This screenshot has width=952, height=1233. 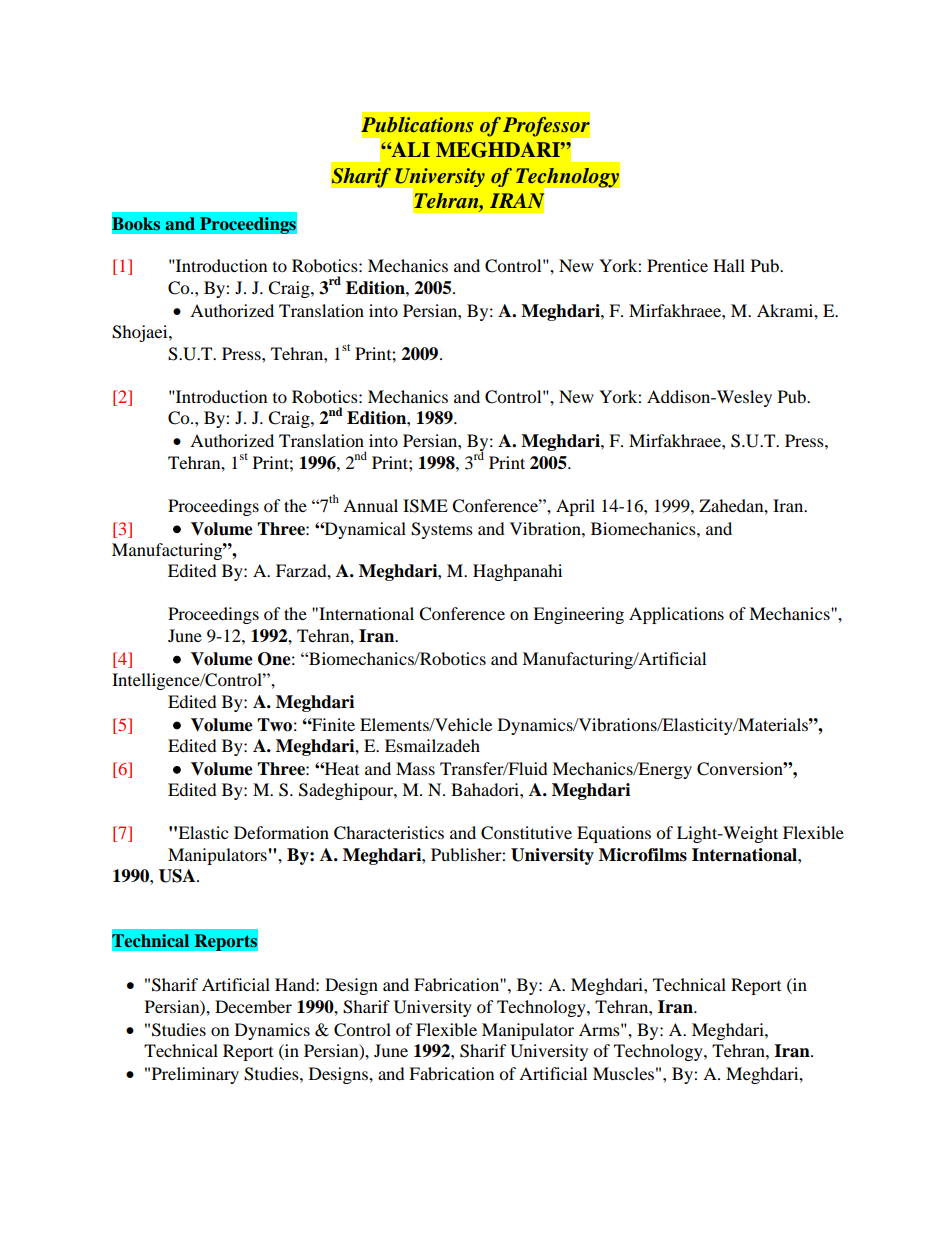 I want to click on Applications, so click(x=676, y=615).
